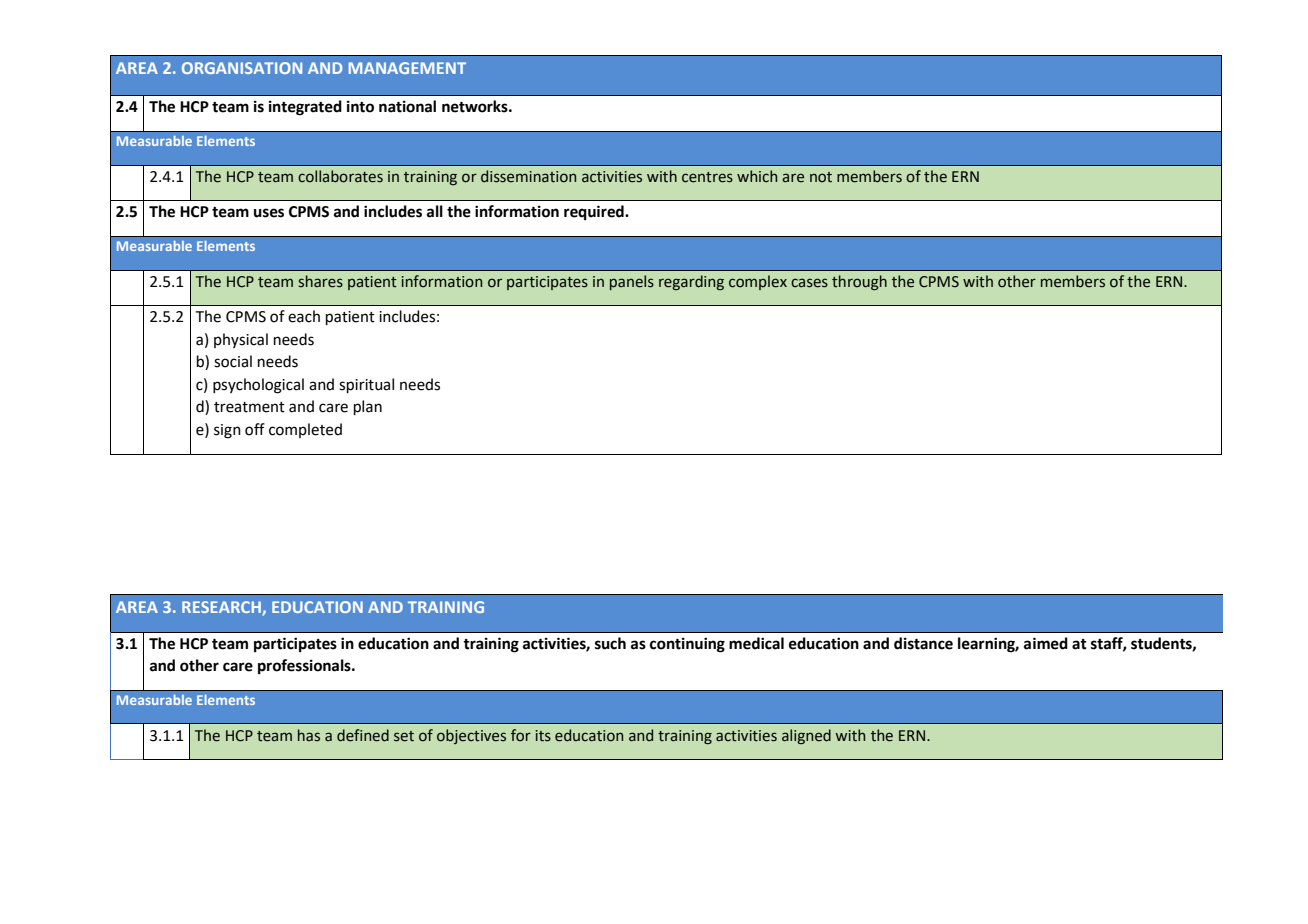 Image resolution: width=1308 pixels, height=924 pixels. Describe the element at coordinates (309, 735) in the image. I see `has` at that location.
